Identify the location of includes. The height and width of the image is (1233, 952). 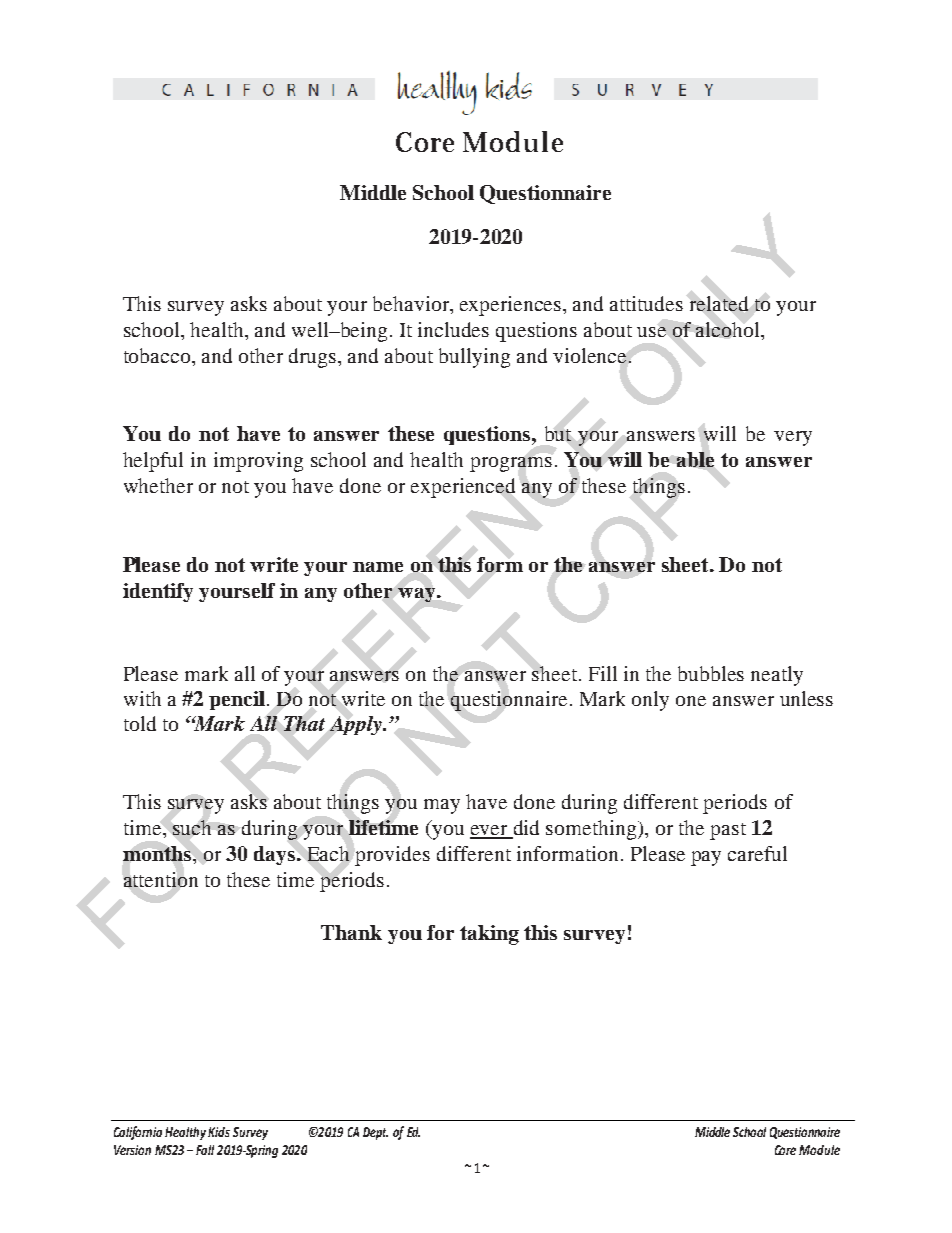
(453, 329).
